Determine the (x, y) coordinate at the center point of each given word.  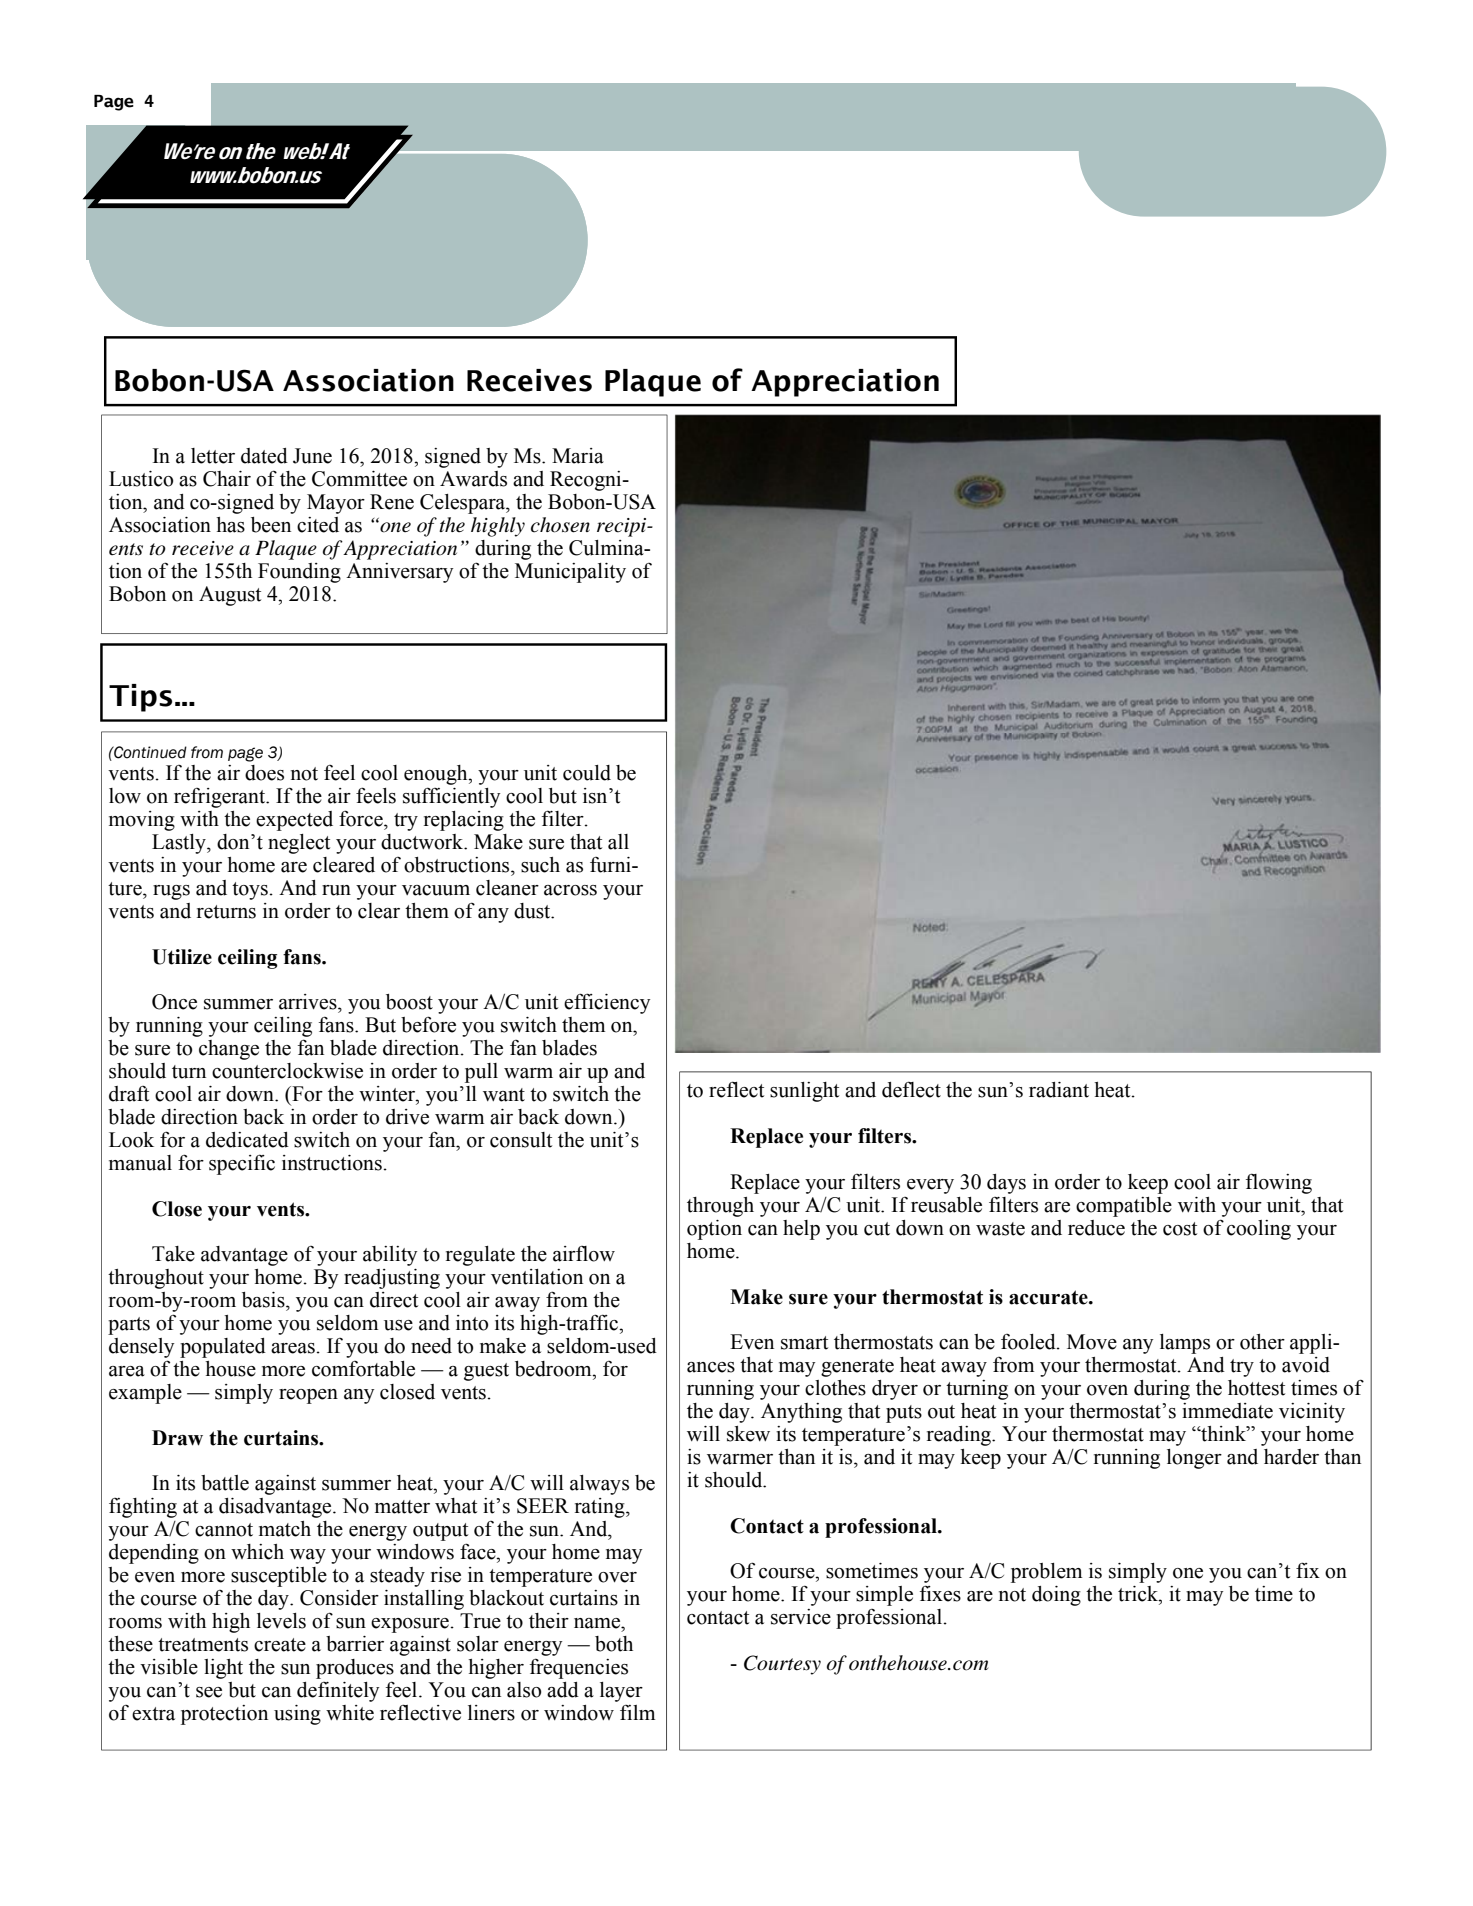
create (280, 1645)
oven (1107, 1390)
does (264, 773)
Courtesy (782, 1665)
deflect (911, 1089)
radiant (1059, 1090)
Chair (227, 479)
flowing (1279, 1183)
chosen (560, 525)
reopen (308, 1396)
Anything (801, 1413)
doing (1056, 1596)
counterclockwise (287, 1071)
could (587, 773)
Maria (578, 456)
